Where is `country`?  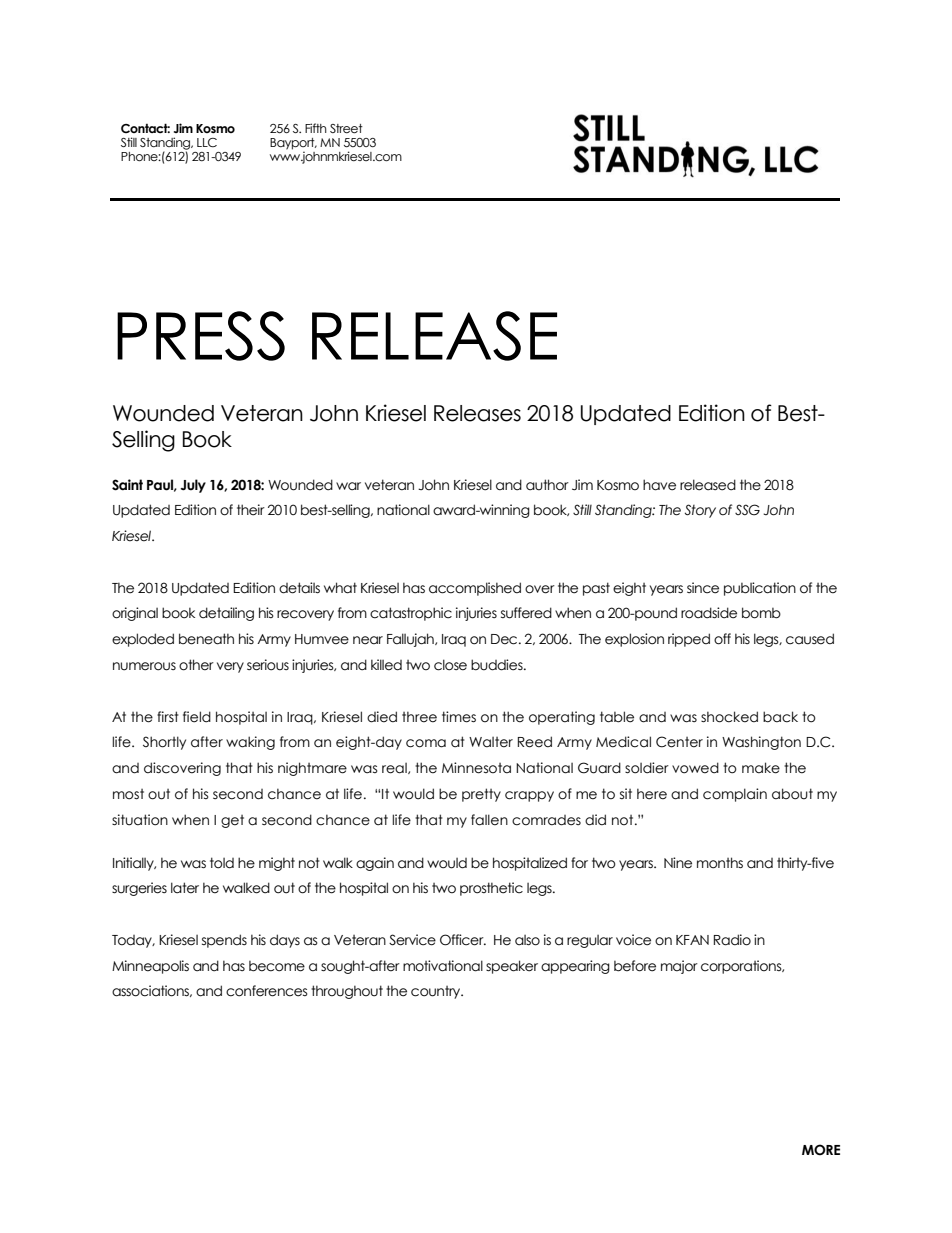
country is located at coordinates (437, 992).
